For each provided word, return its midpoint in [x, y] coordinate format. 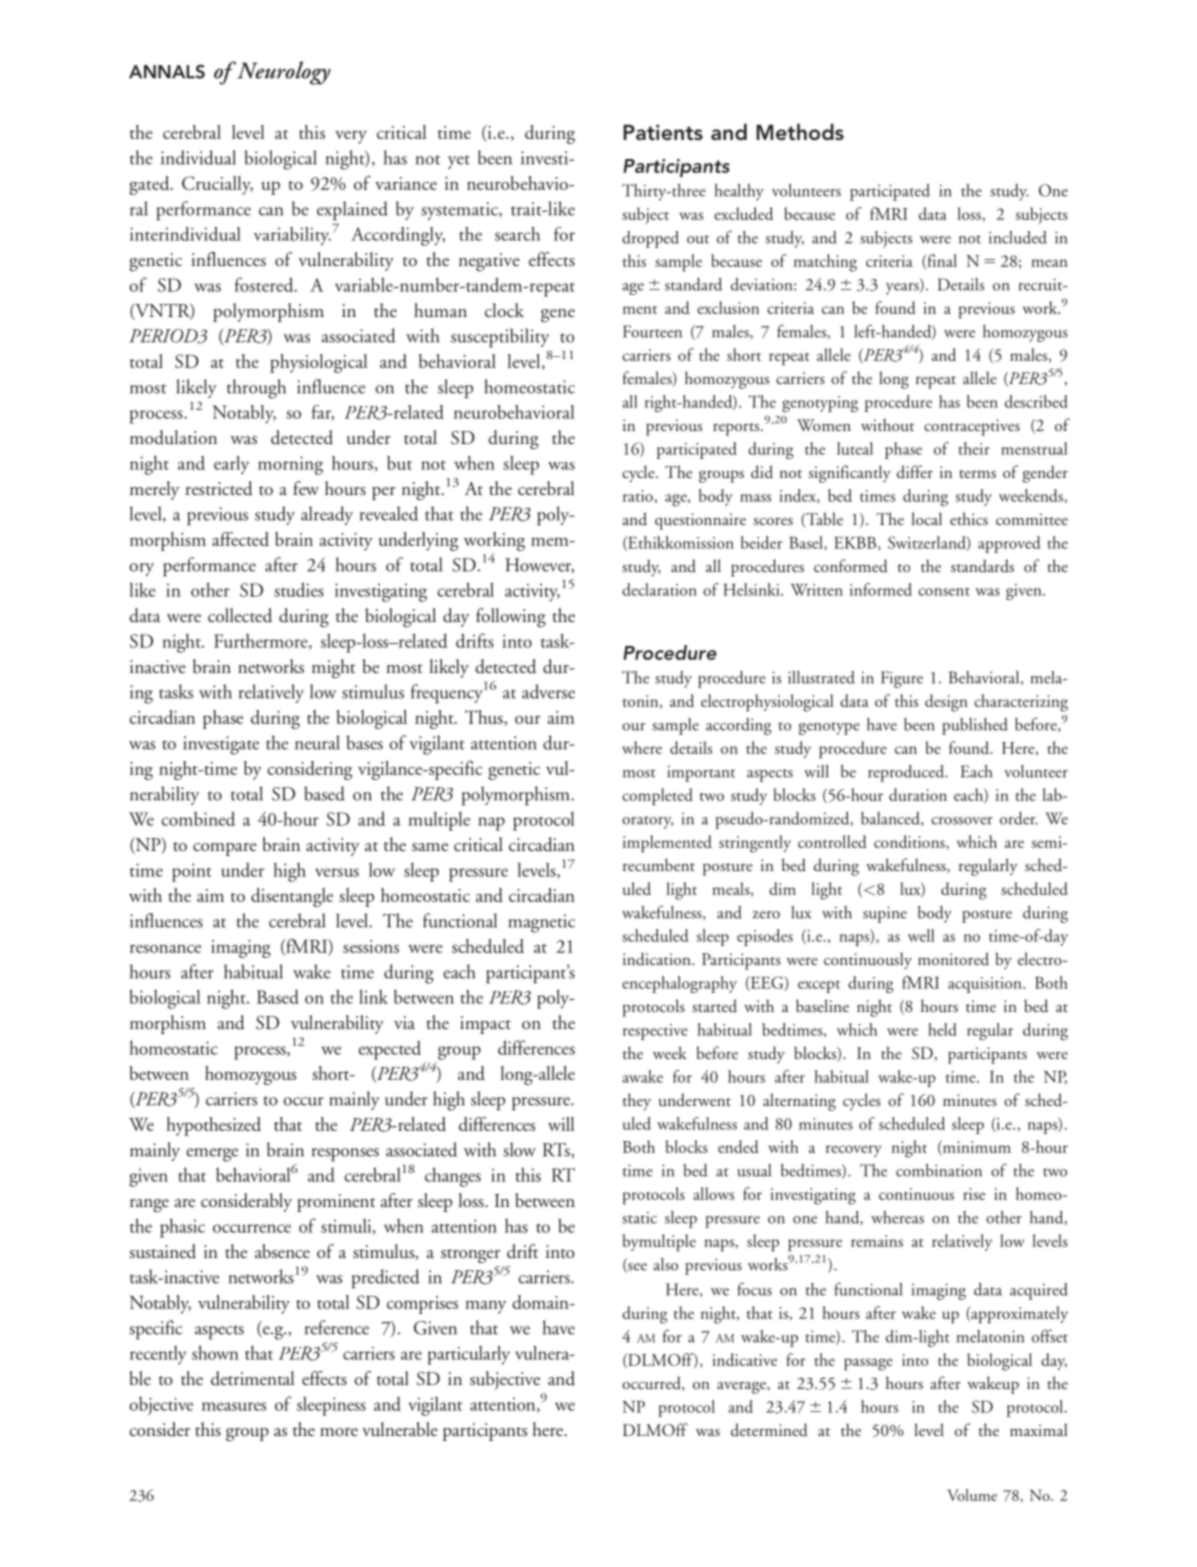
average [742, 1388]
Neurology [283, 73]
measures [234, 1406]
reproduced [907, 773]
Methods [800, 131]
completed [657, 797]
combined [198, 818]
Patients [663, 132]
